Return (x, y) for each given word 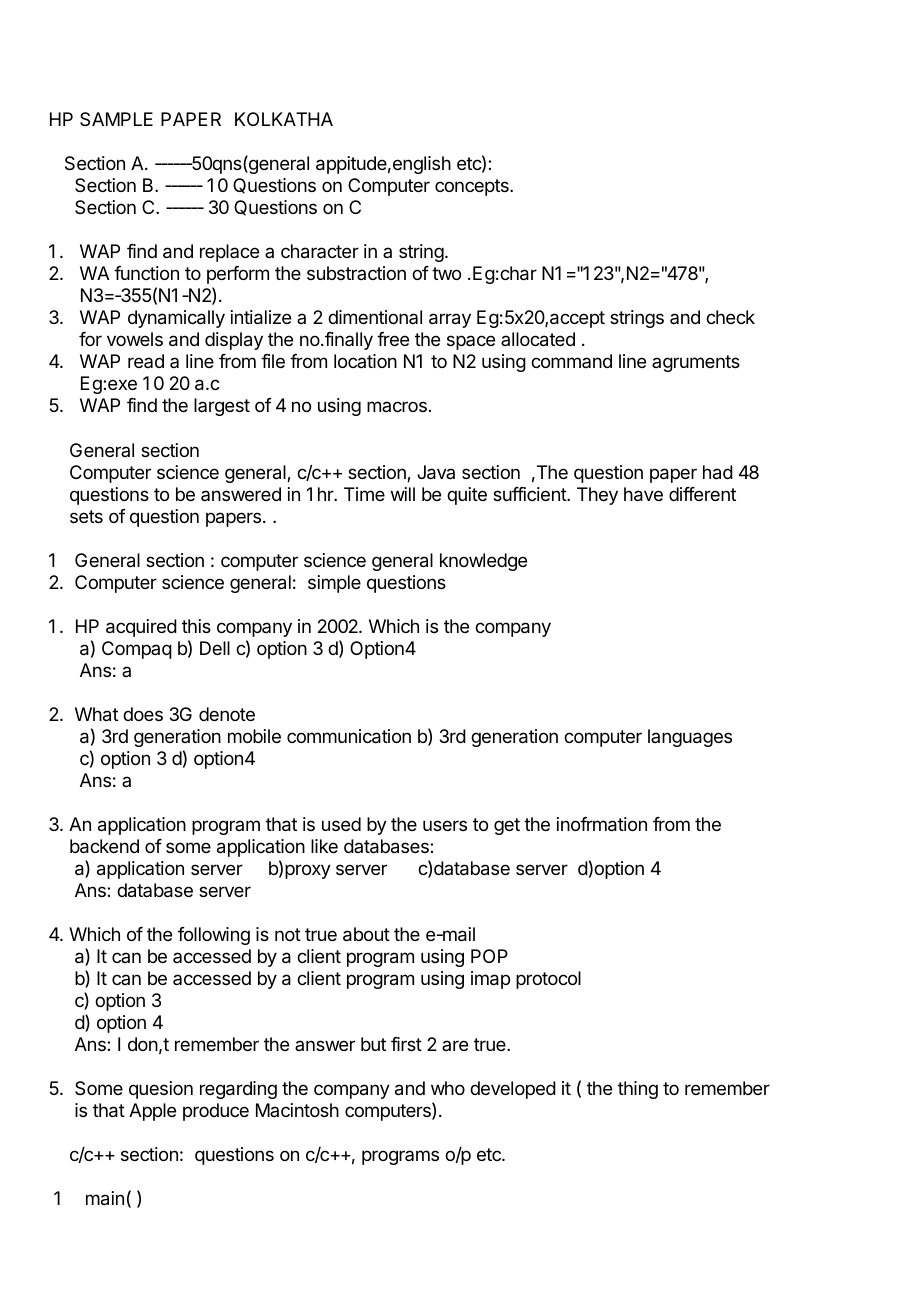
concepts (473, 187)
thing (638, 1090)
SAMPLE (116, 119)
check (730, 317)
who (448, 1088)
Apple (152, 1112)
